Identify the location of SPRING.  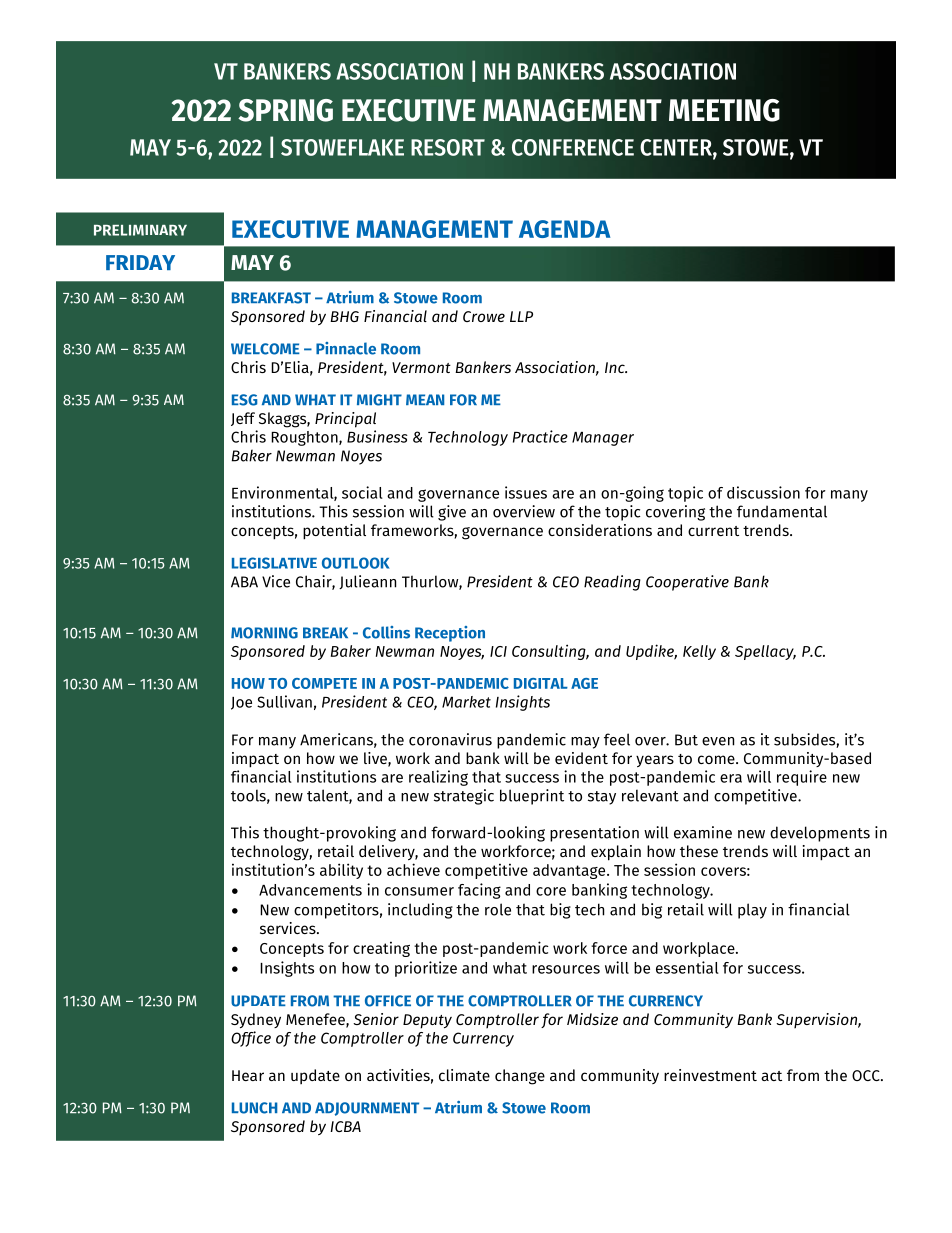
(285, 110).
